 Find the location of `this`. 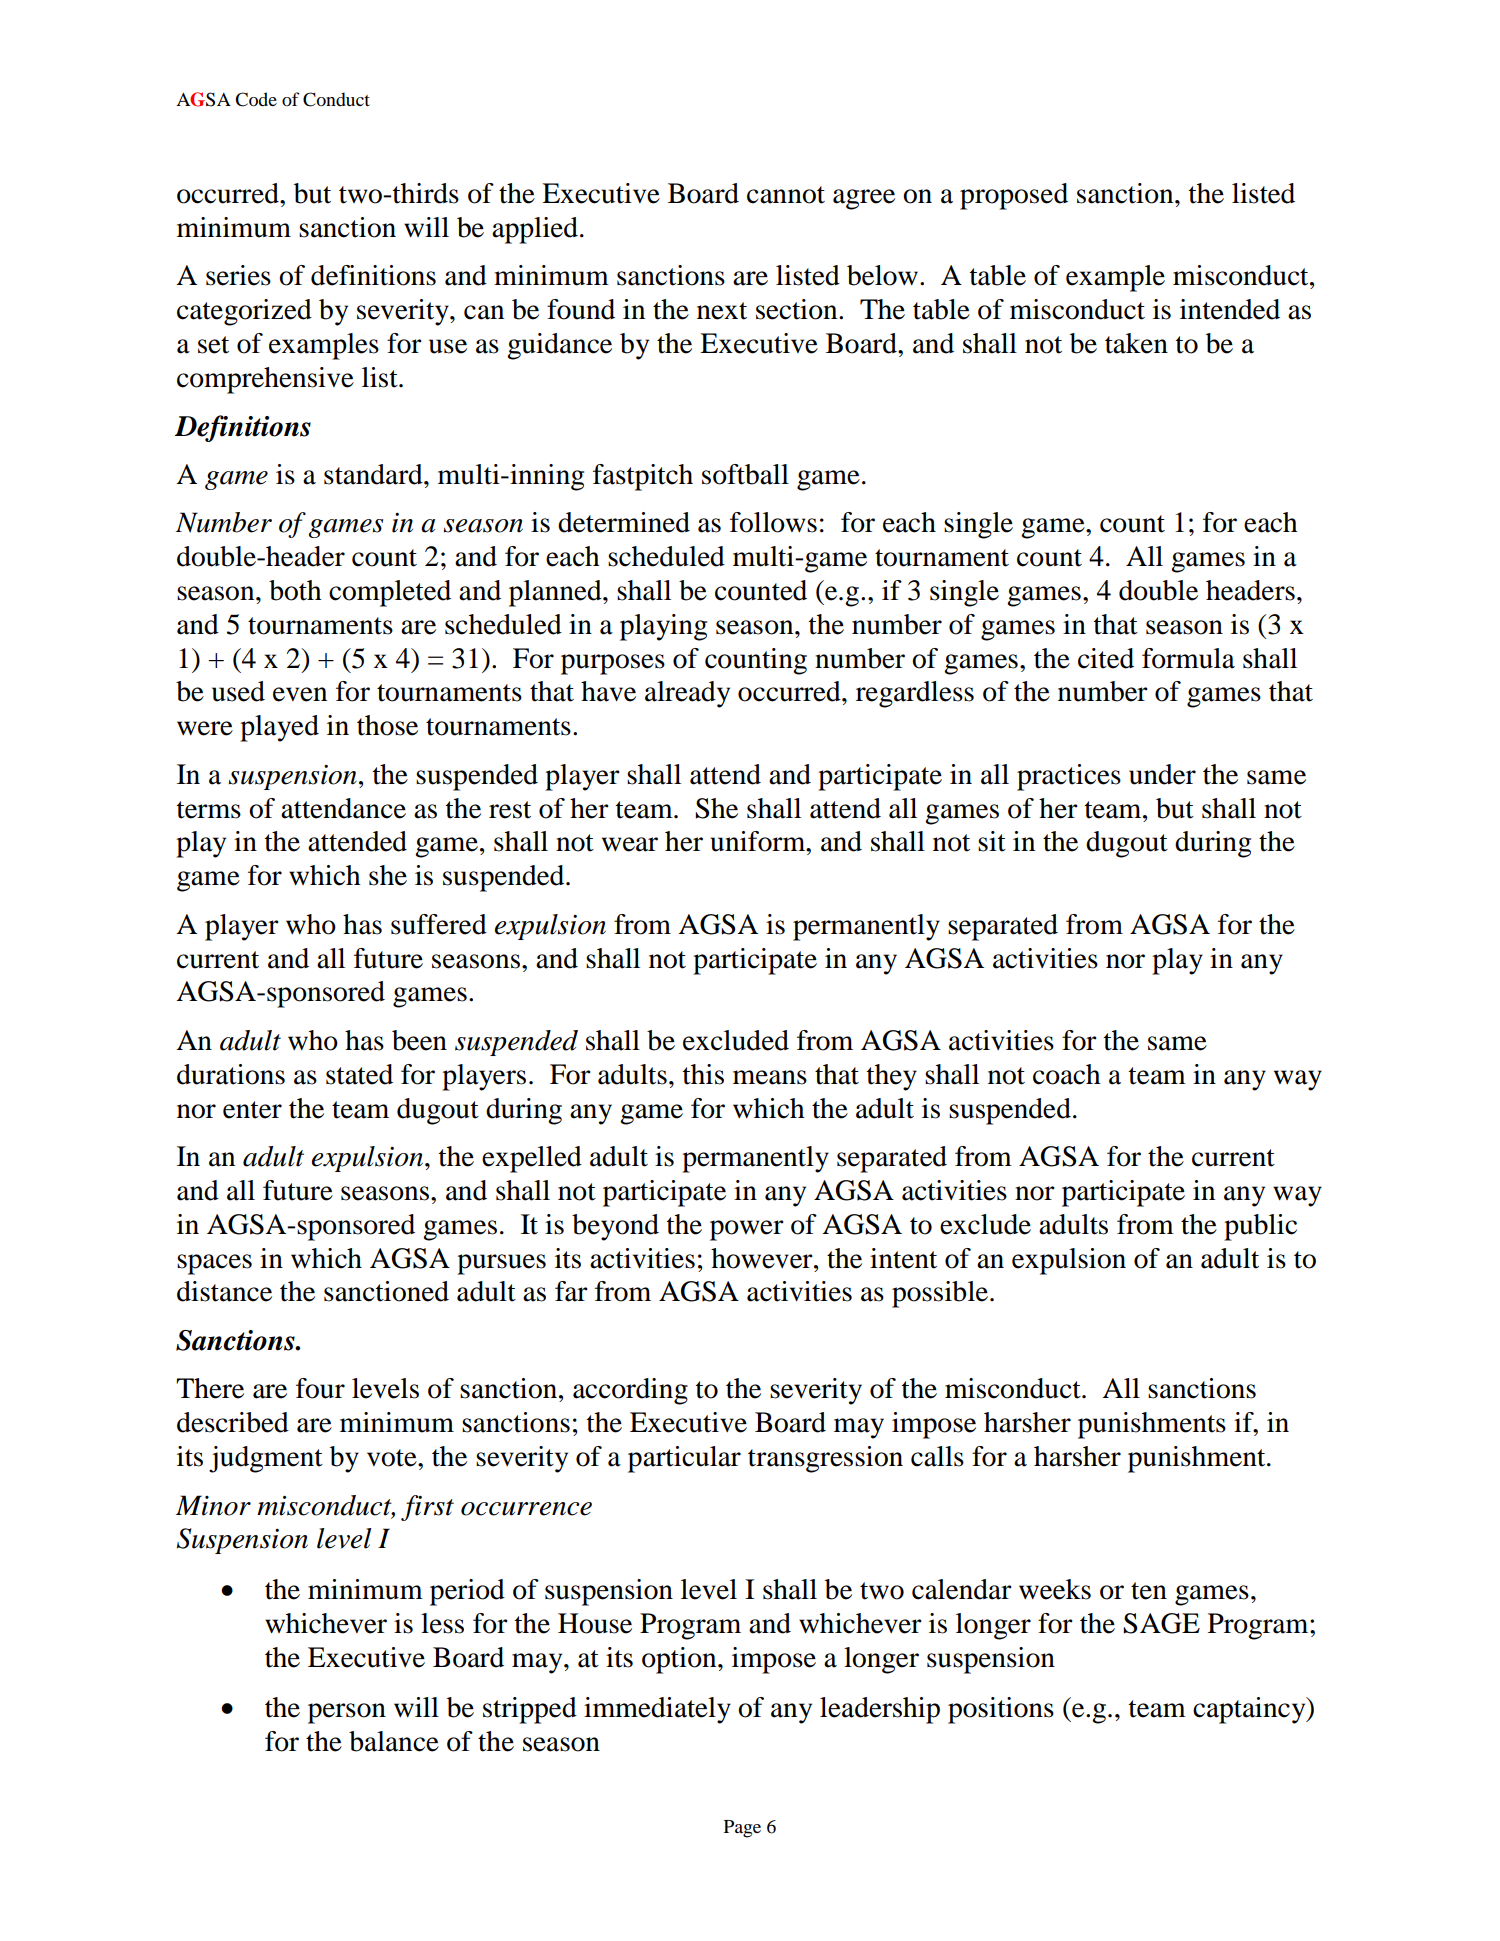

this is located at coordinates (703, 1074).
